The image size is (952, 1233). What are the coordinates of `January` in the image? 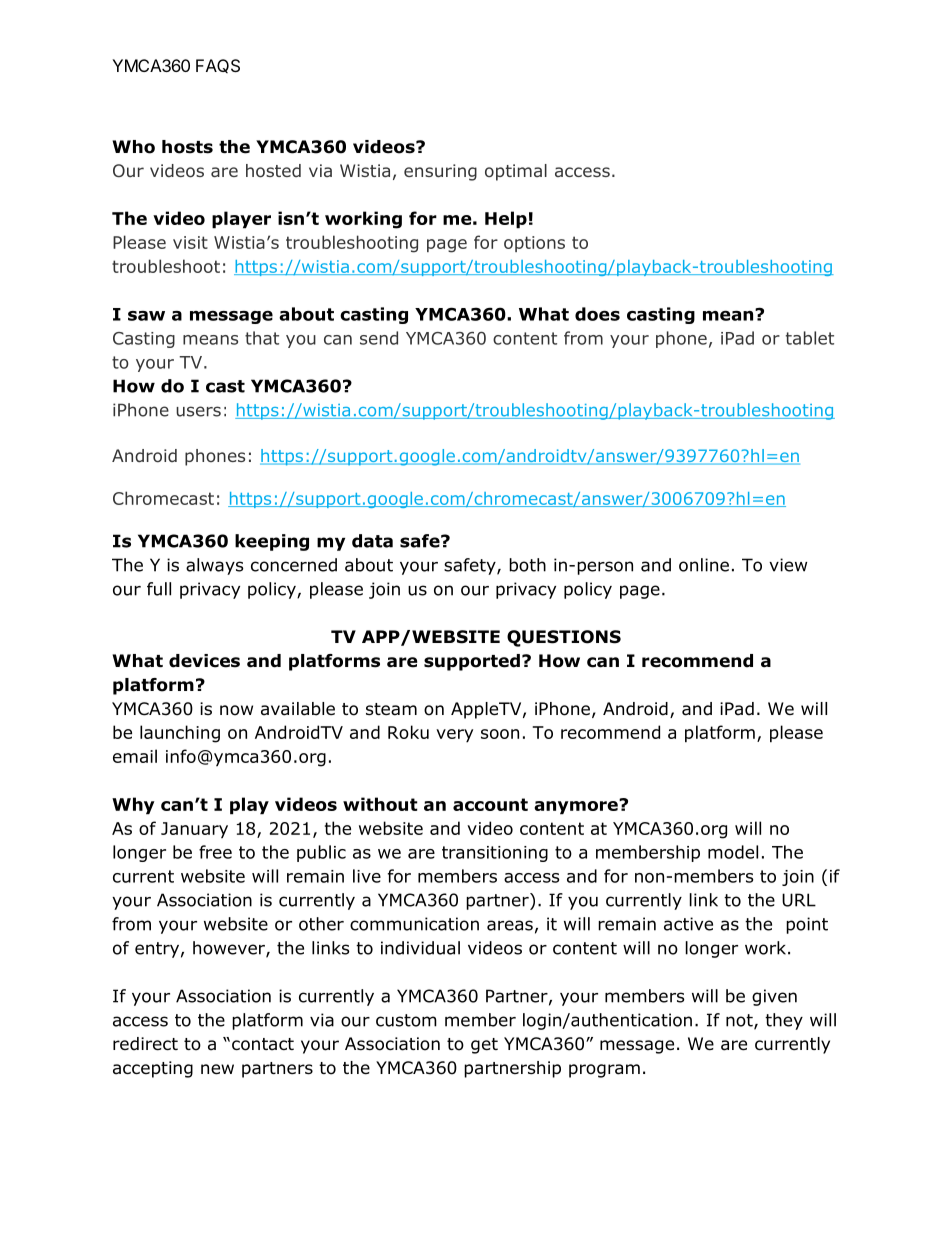 It's located at (194, 830).
